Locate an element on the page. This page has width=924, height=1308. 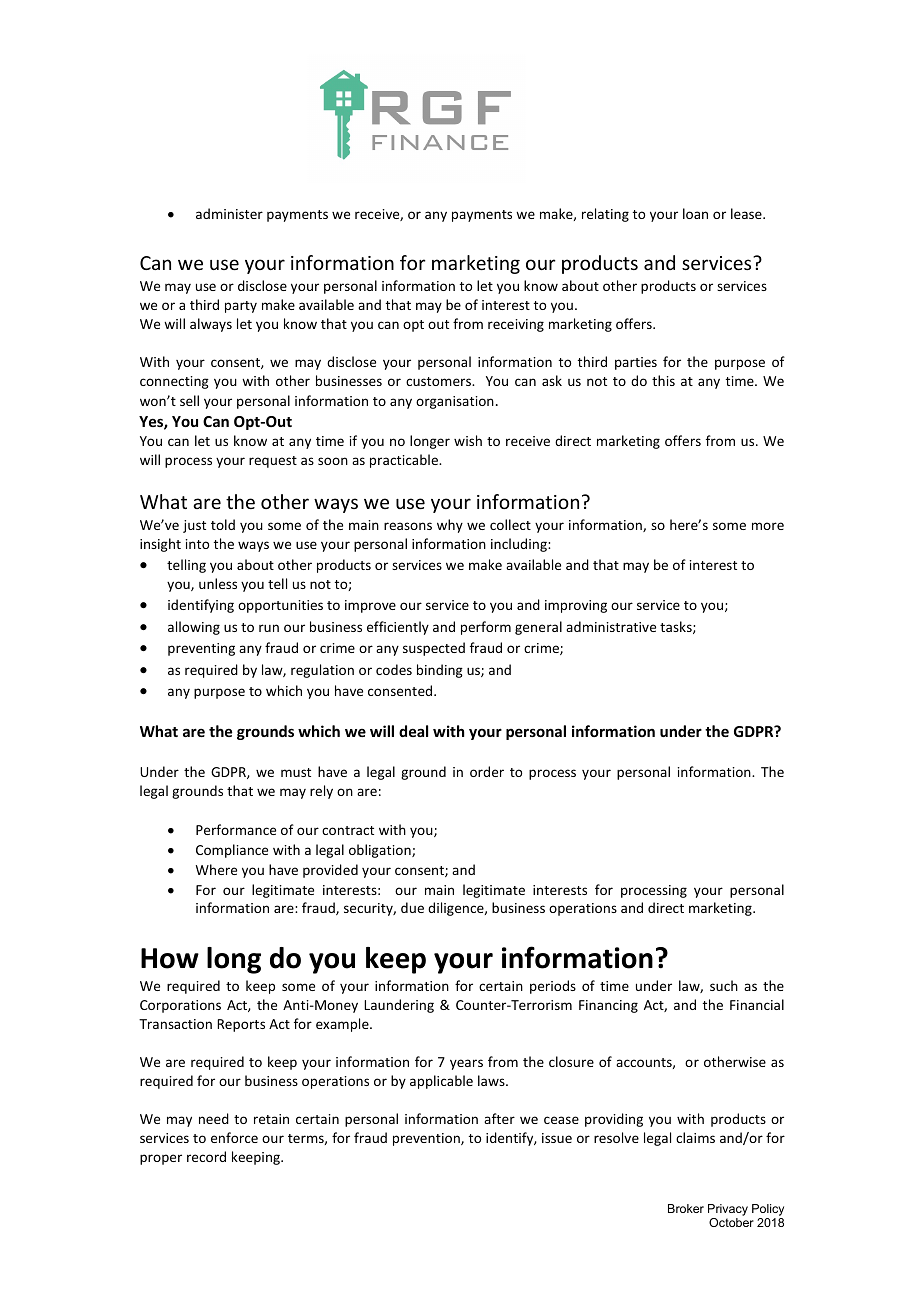
record is located at coordinates (206, 1156).
